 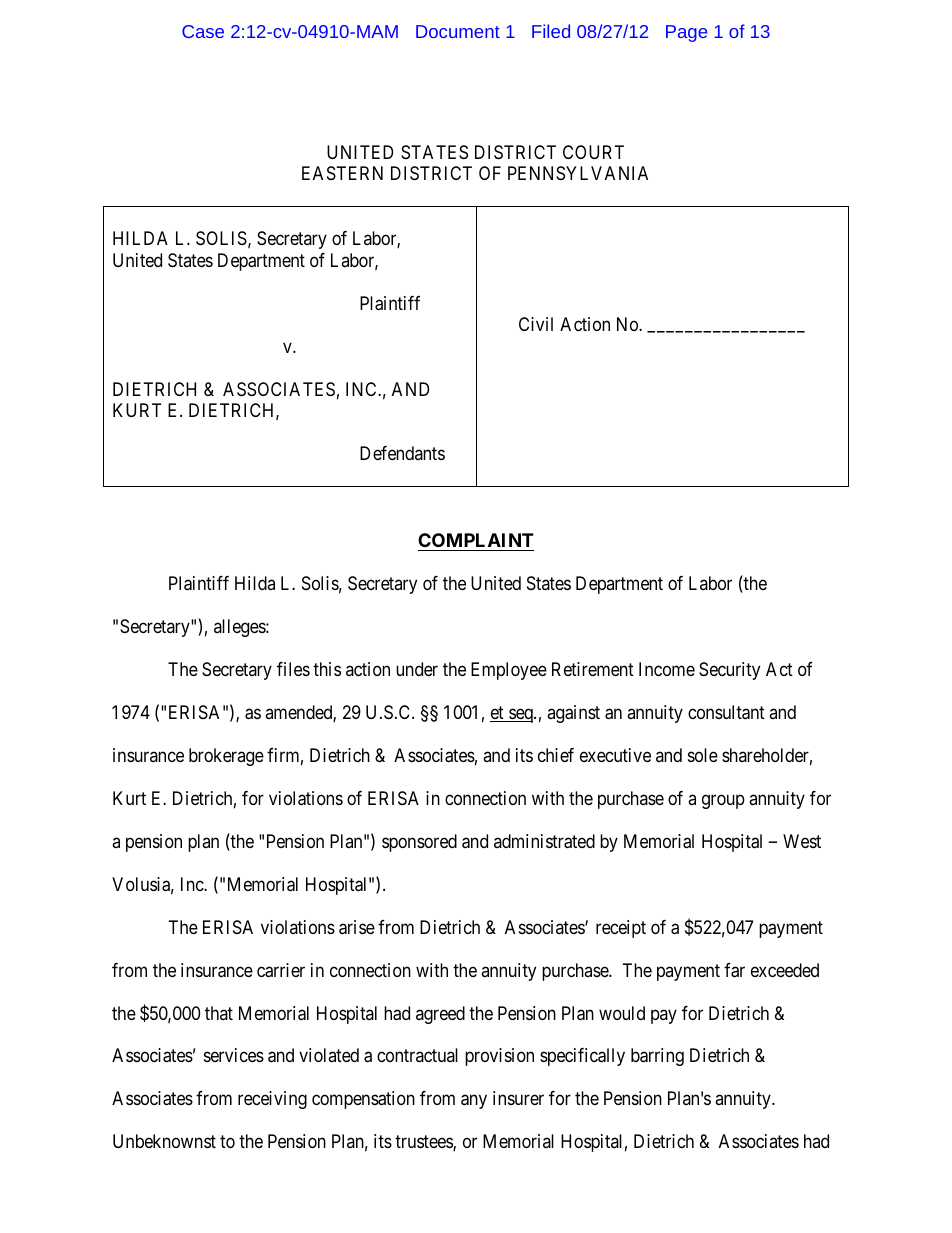 What do you see at coordinates (544, 841) in the screenshot?
I see `administrated` at bounding box center [544, 841].
